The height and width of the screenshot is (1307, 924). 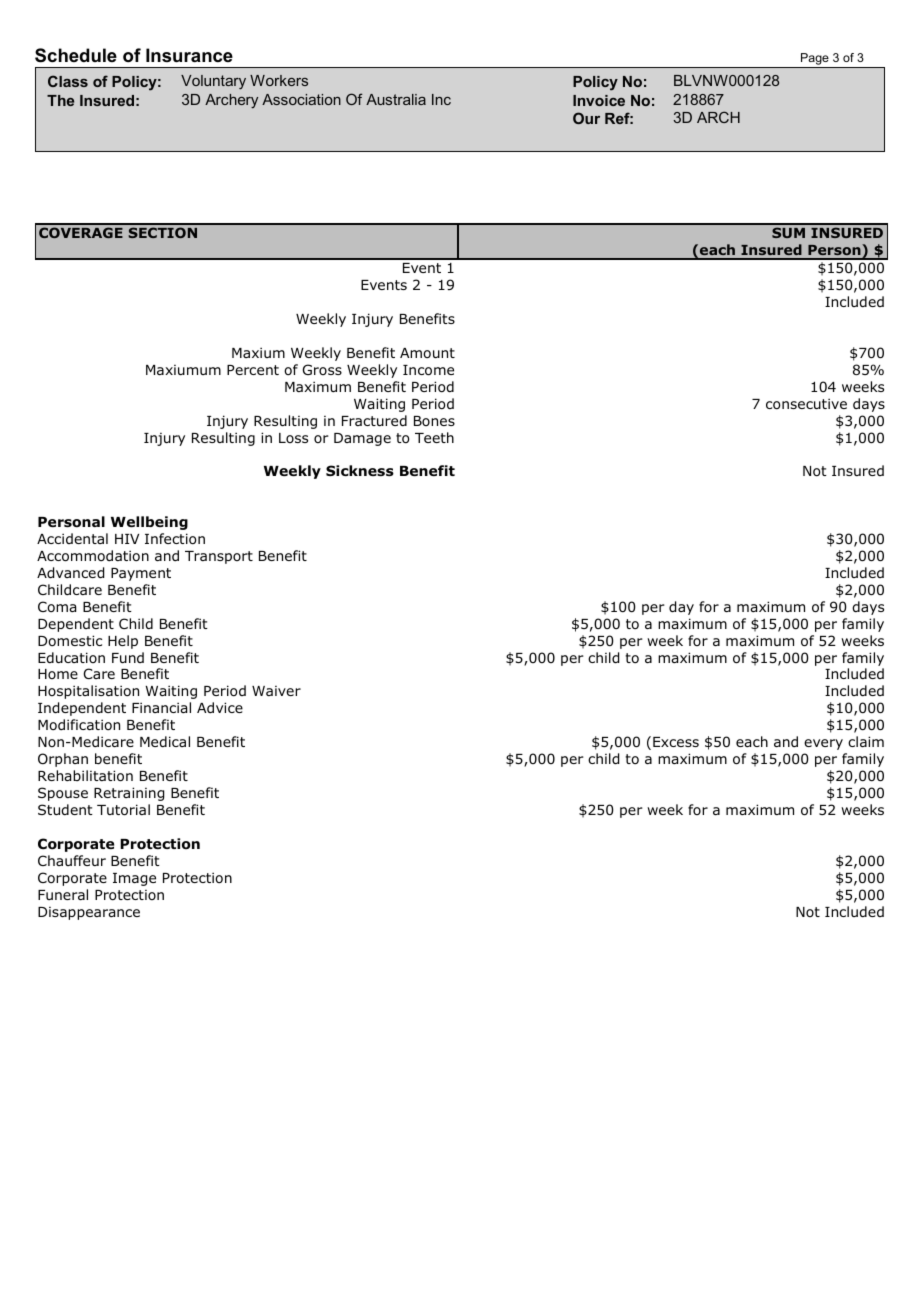 What do you see at coordinates (253, 370) in the screenshot?
I see `Percent` at bounding box center [253, 370].
